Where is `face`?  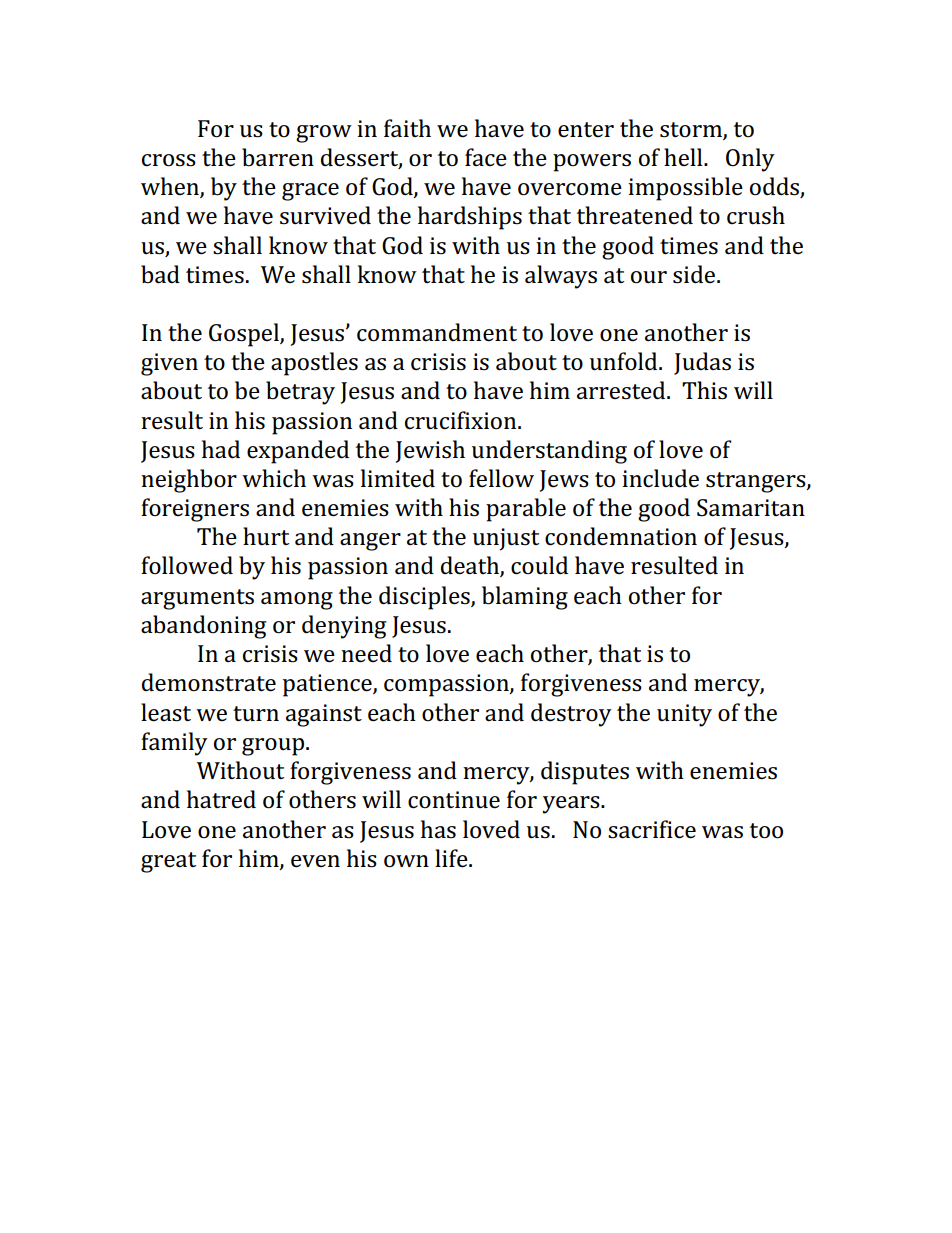 face is located at coordinates (486, 157).
